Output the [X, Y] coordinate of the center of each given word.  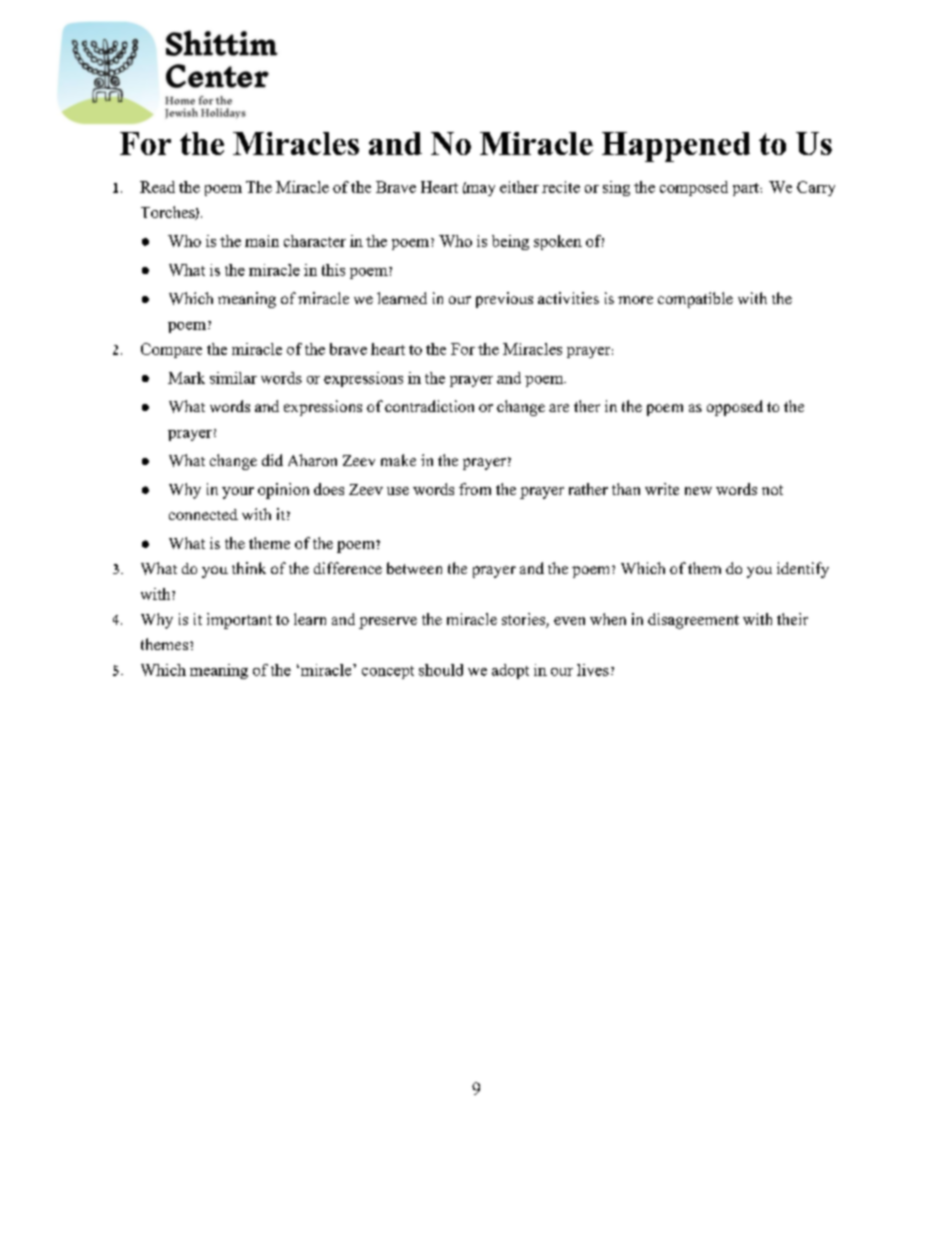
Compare [171, 350]
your [238, 493]
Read [157, 187]
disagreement [693, 621]
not [772, 490]
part [747, 189]
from [475, 489]
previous [504, 300]
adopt [510, 671]
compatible [695, 300]
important [239, 621]
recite [561, 187]
